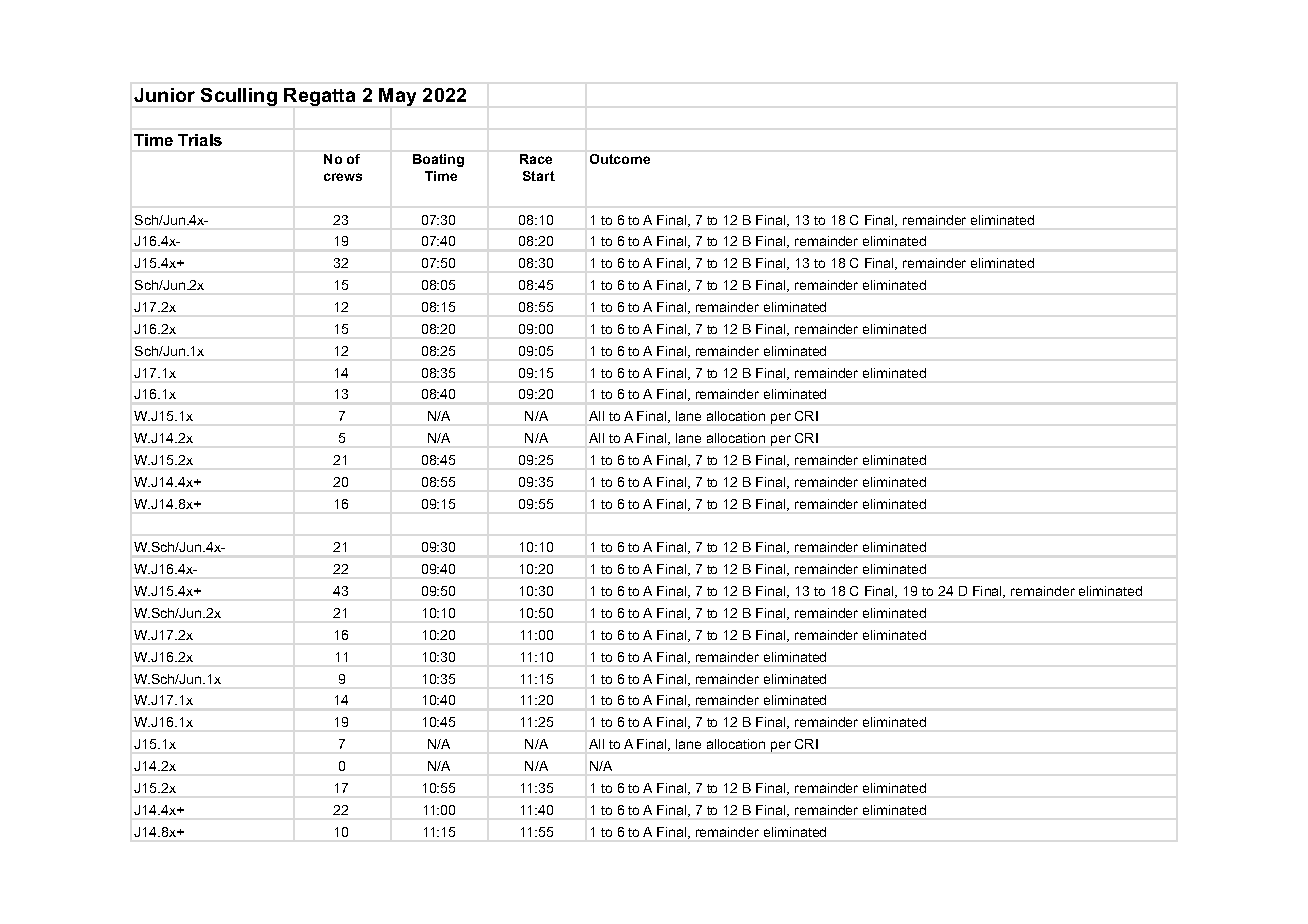 Image resolution: width=1308 pixels, height=924 pixels. Describe the element at coordinates (164, 95) in the image. I see `Junior` at that location.
